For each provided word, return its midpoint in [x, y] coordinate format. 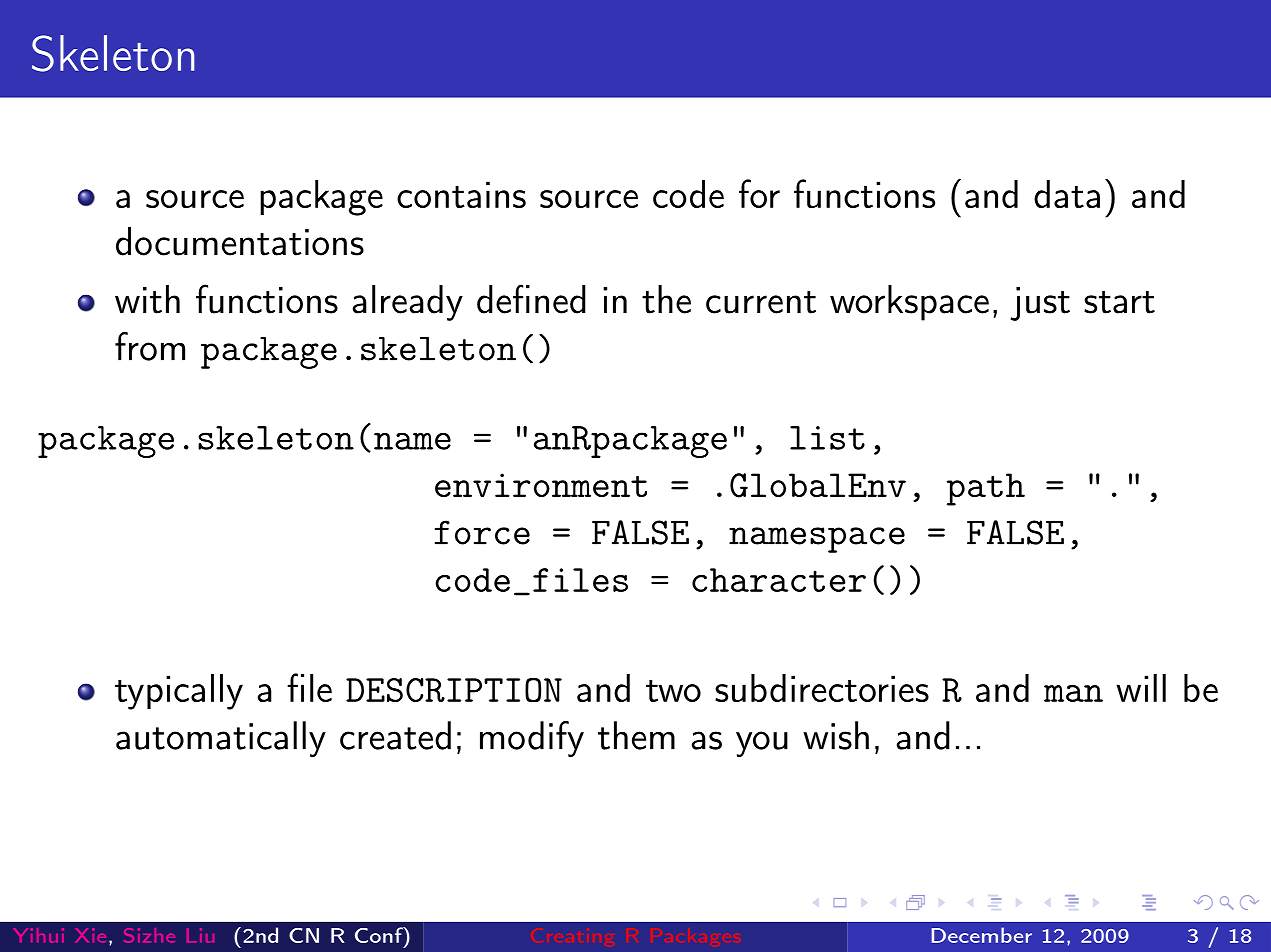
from [150, 346]
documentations [240, 241]
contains [461, 194]
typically [179, 692]
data [1067, 194]
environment [541, 485]
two [673, 691]
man [1073, 693]
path [986, 489]
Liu [200, 935]
